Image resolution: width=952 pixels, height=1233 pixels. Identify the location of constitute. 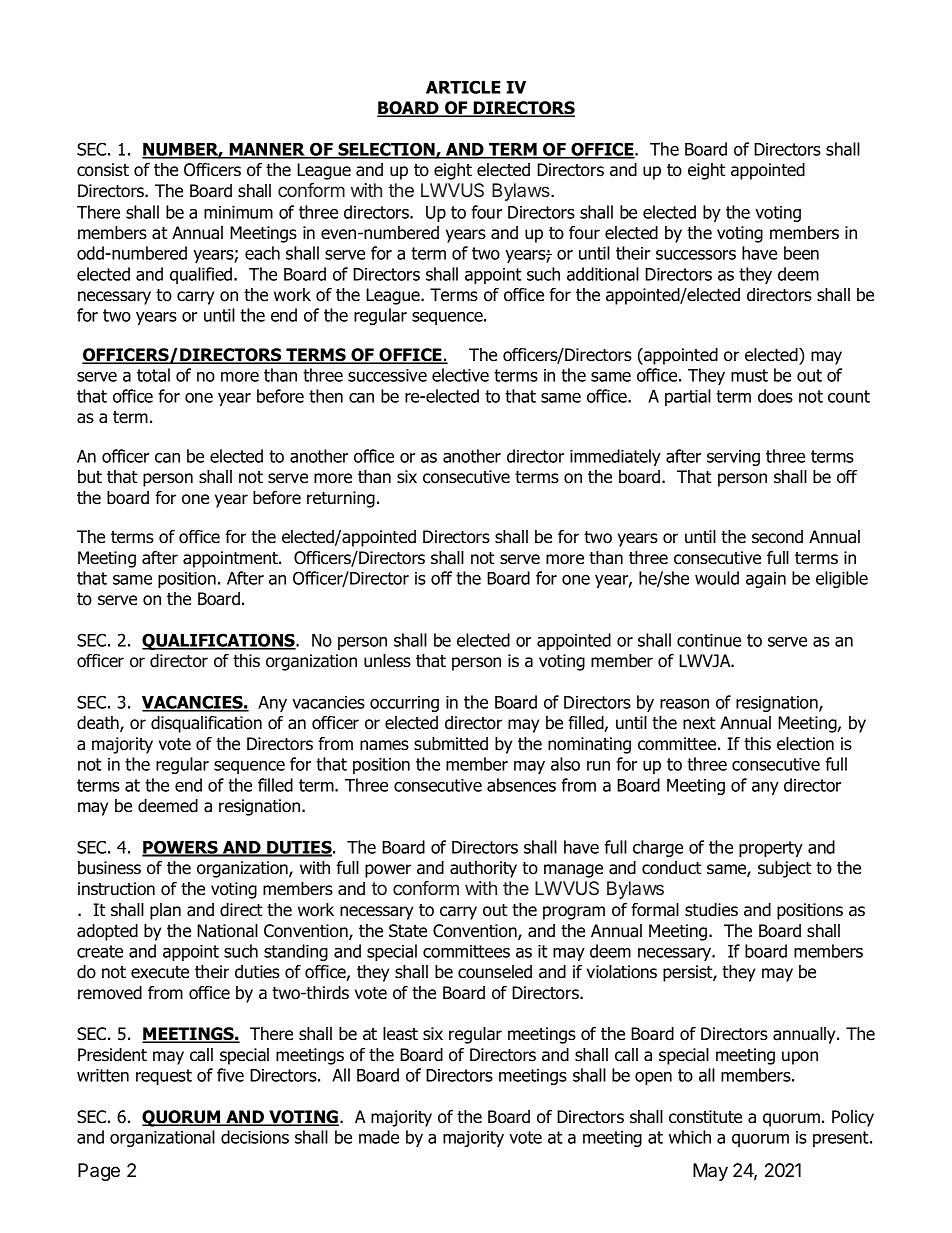
(705, 1117).
